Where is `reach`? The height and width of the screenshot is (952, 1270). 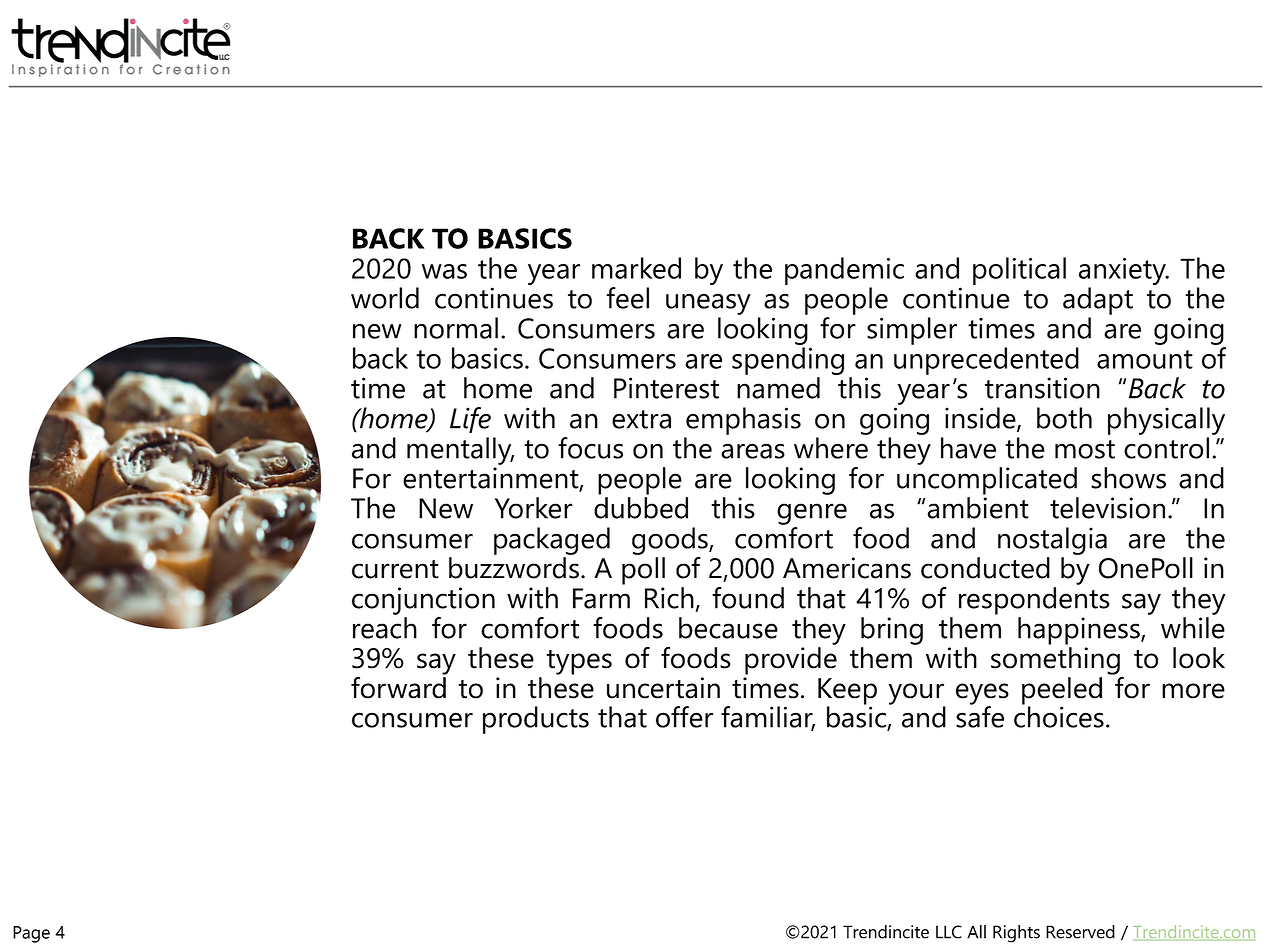
reach is located at coordinates (385, 628).
